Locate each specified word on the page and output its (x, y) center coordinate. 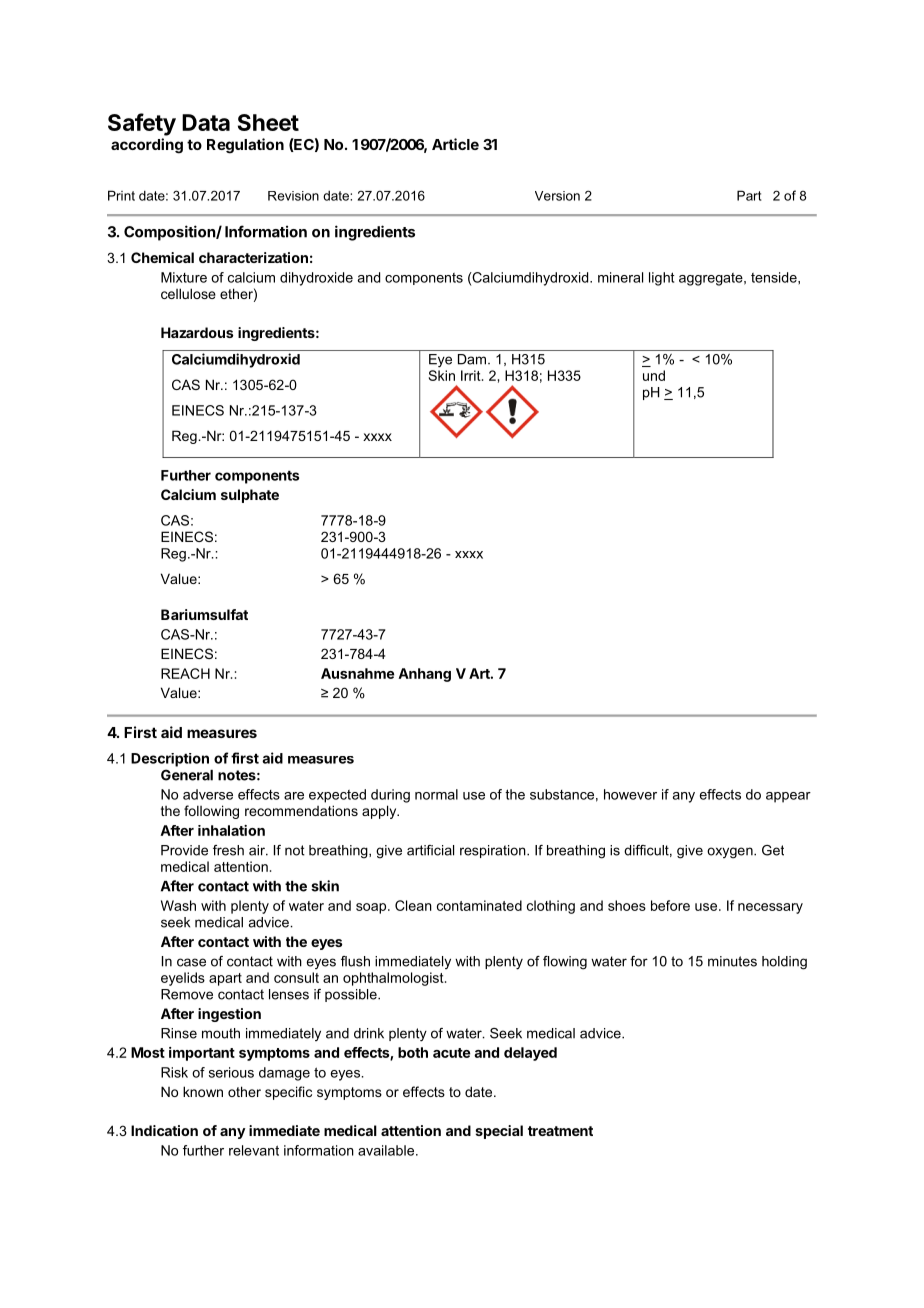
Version (557, 196)
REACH (185, 673)
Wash (178, 905)
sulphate (250, 496)
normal (436, 794)
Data (206, 122)
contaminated (479, 905)
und (654, 375)
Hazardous (197, 332)
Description (170, 760)
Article (455, 144)
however (630, 794)
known (203, 1091)
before (670, 905)
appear (788, 797)
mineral (620, 277)
